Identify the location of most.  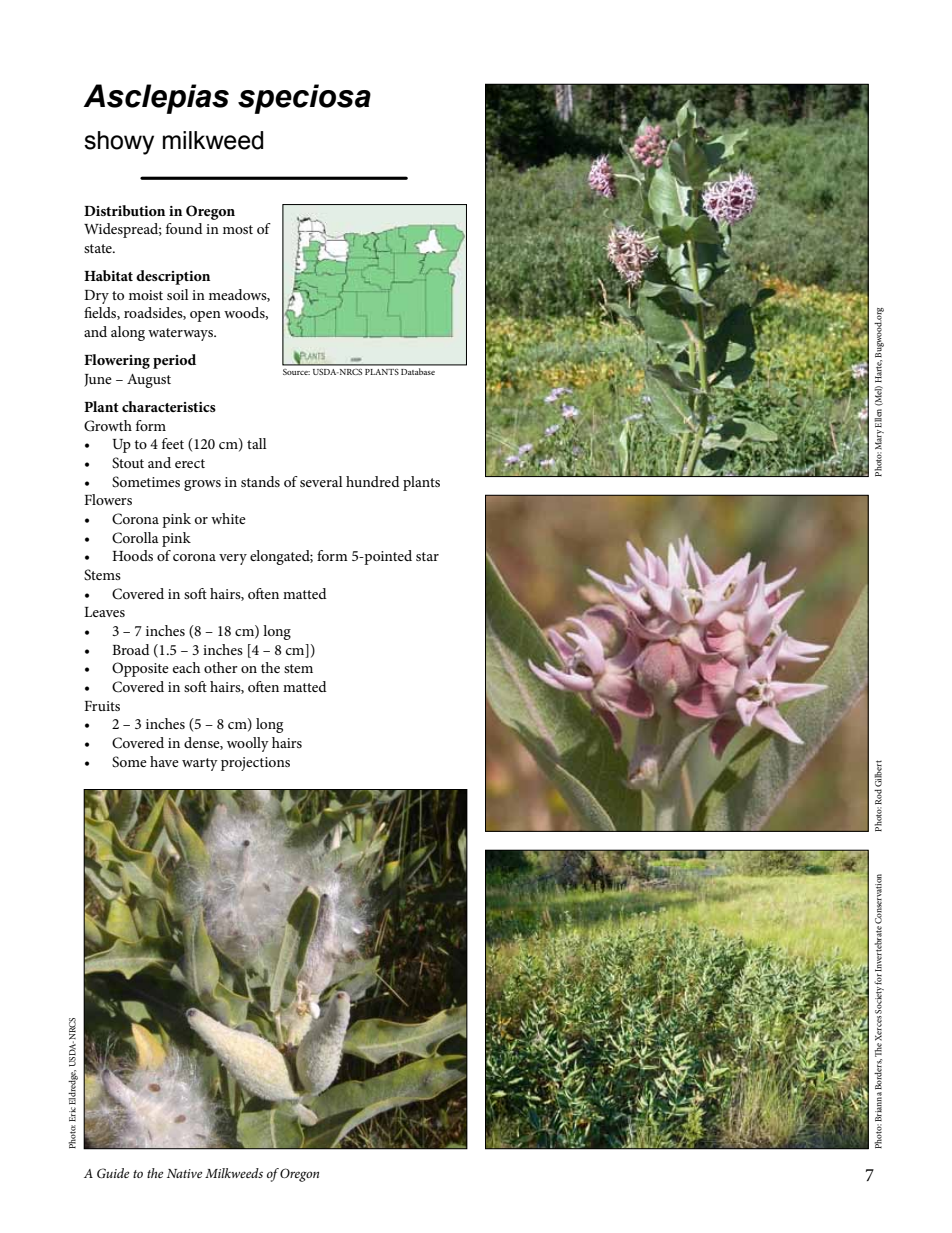
(238, 229).
